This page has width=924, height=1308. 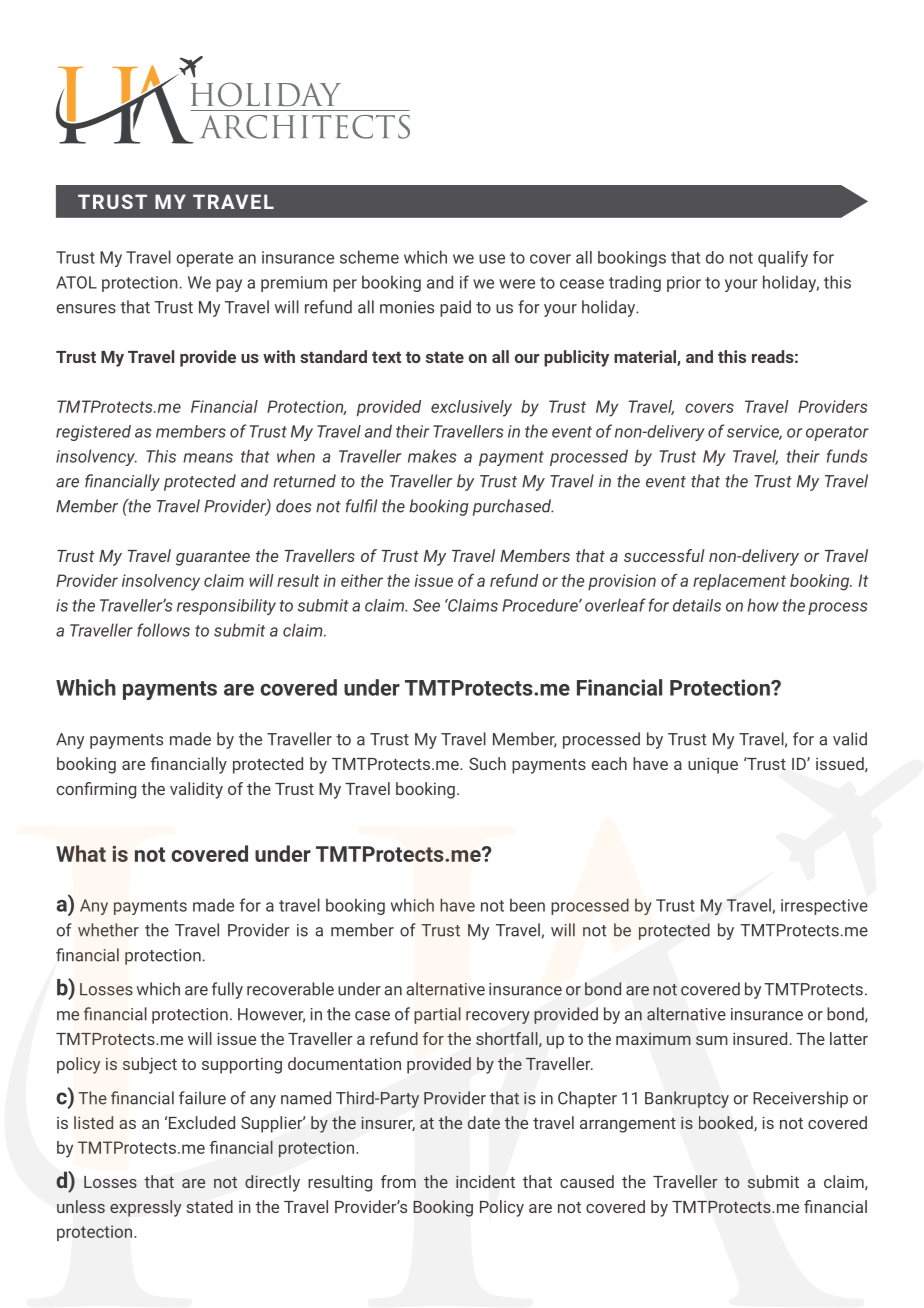 I want to click on confirming, so click(x=96, y=790).
